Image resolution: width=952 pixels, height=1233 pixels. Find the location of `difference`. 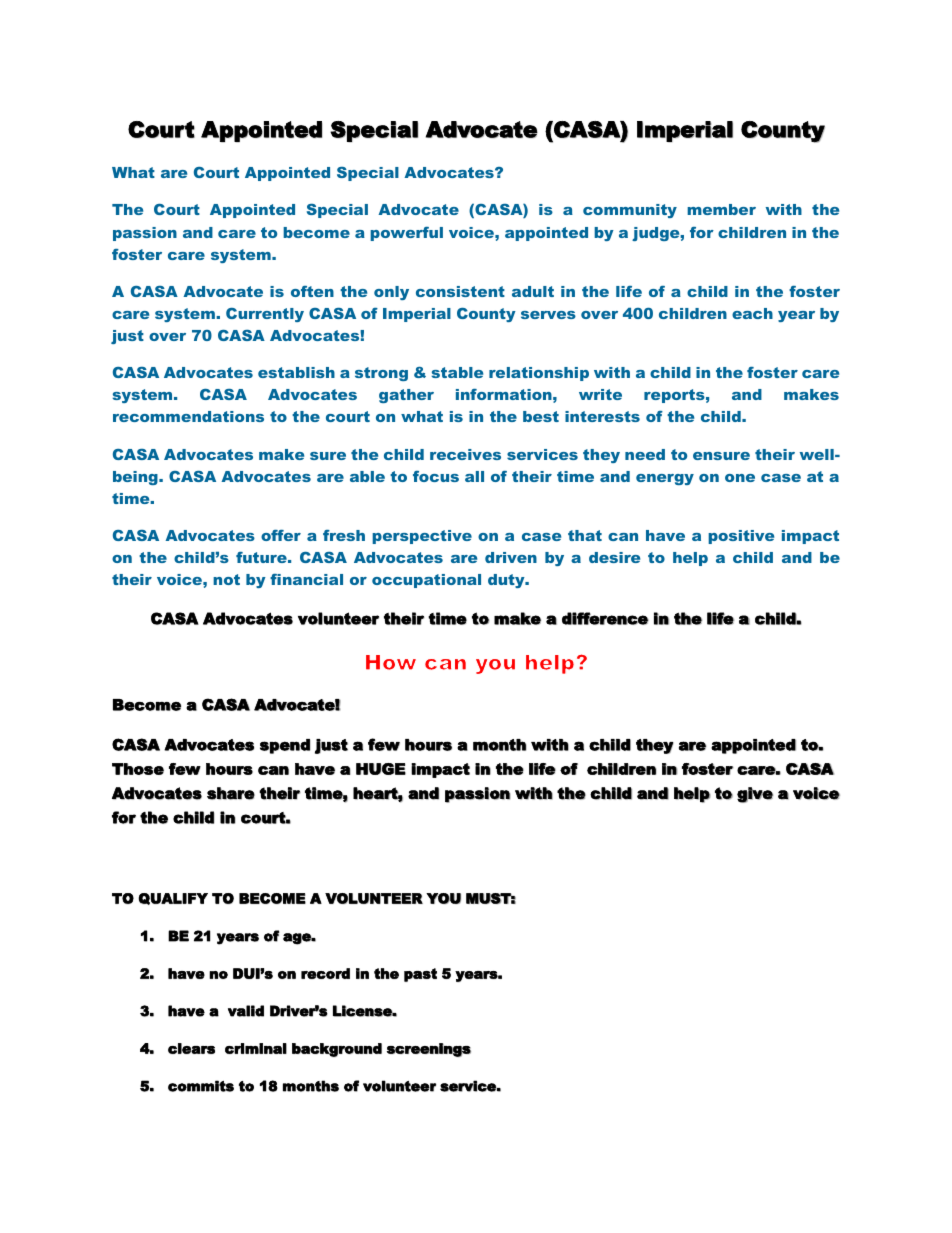

difference is located at coordinates (605, 618).
